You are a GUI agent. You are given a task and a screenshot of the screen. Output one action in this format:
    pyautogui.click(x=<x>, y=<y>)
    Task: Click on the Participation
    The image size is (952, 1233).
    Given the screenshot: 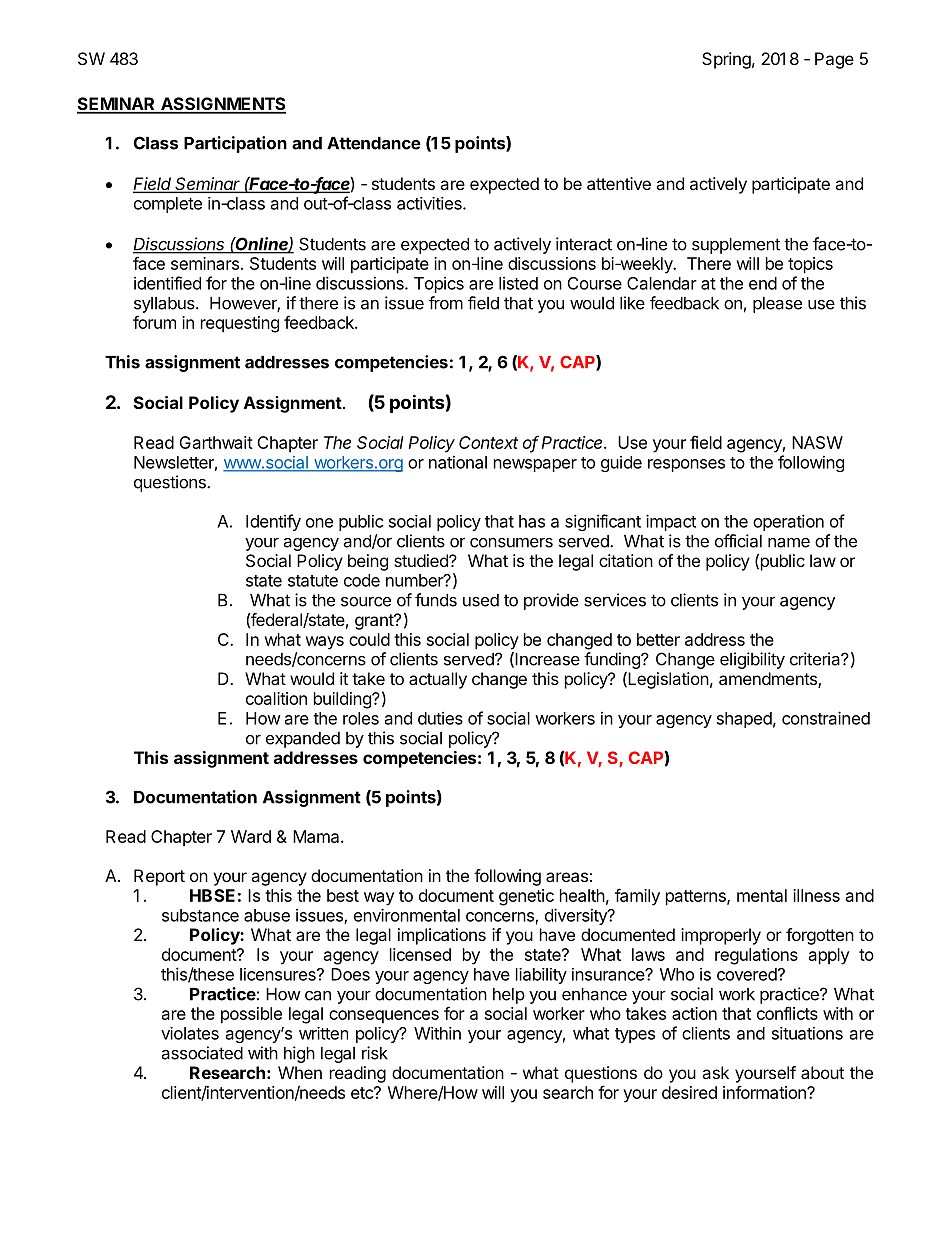 What is the action you would take?
    pyautogui.click(x=235, y=144)
